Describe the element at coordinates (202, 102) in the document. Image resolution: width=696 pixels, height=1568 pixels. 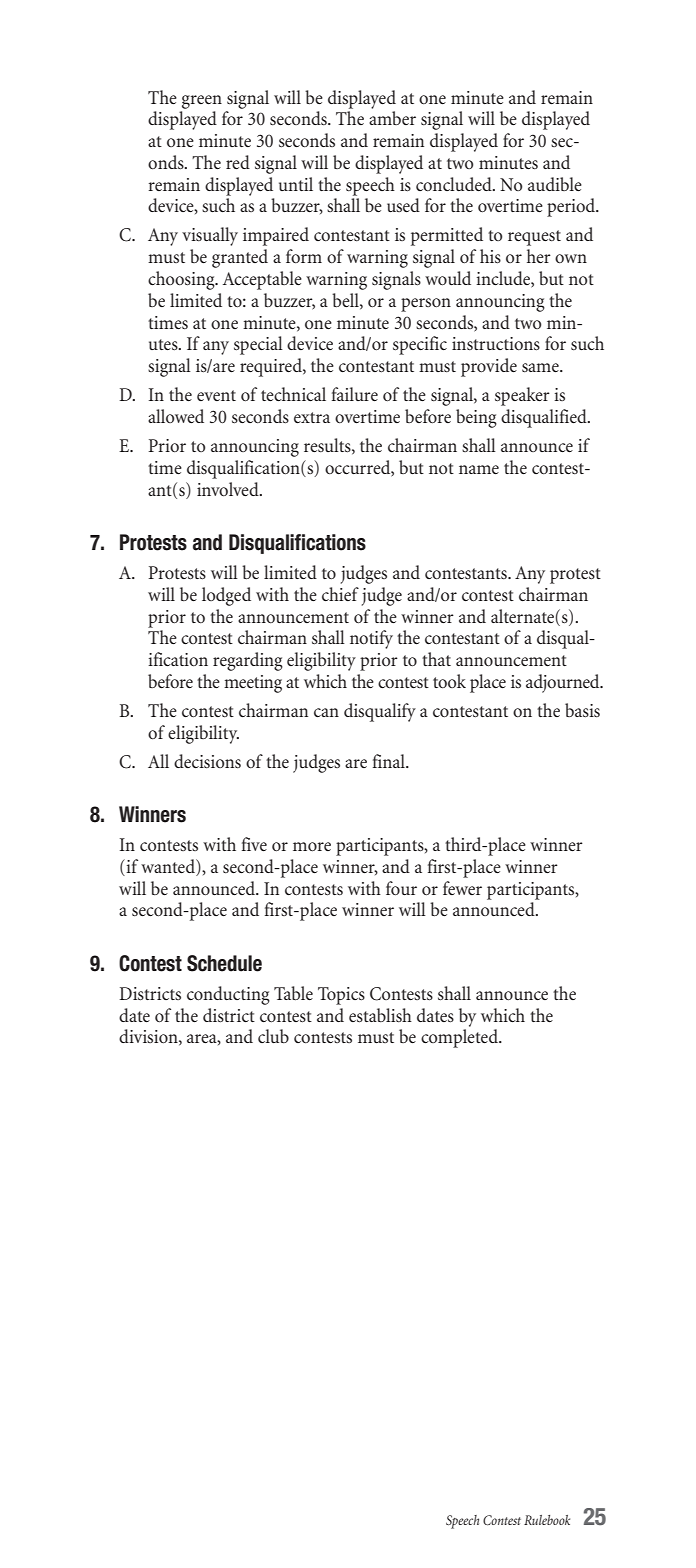
I see `green` at that location.
